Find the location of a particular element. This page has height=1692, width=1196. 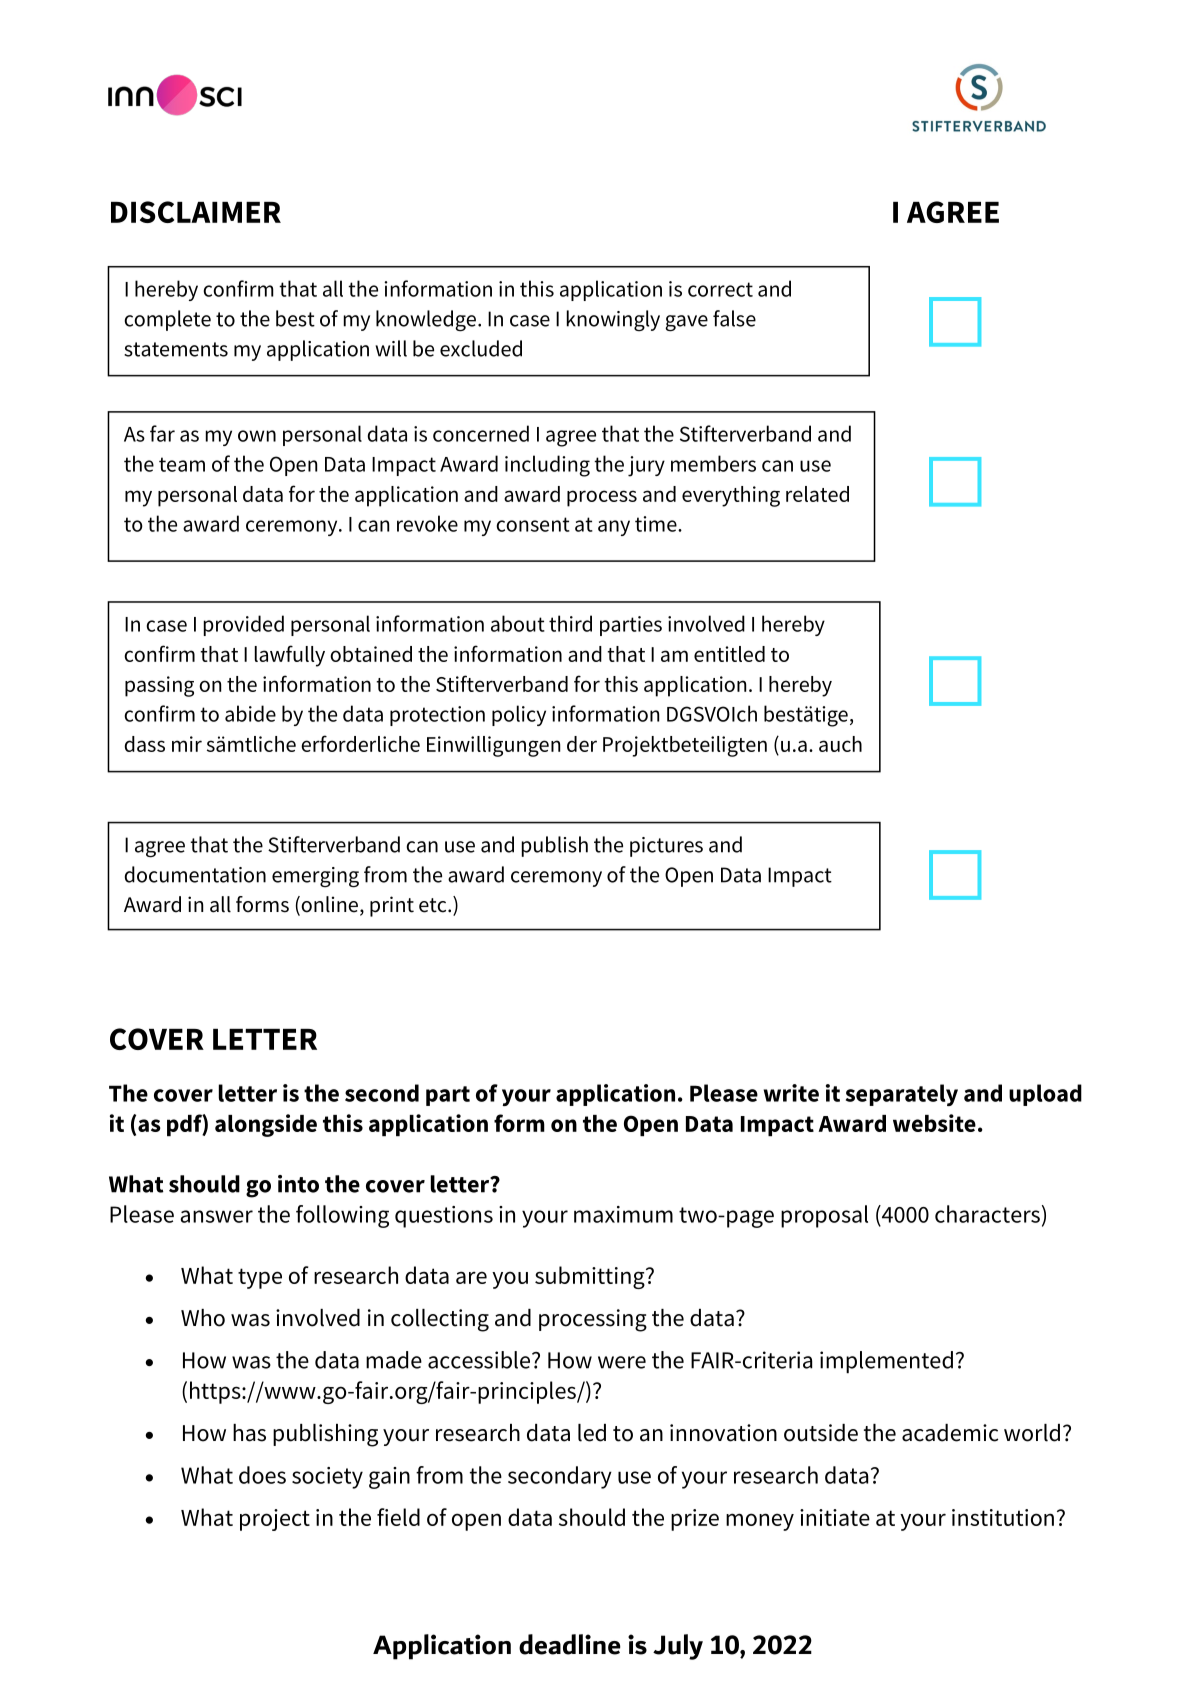

related is located at coordinates (817, 494).
